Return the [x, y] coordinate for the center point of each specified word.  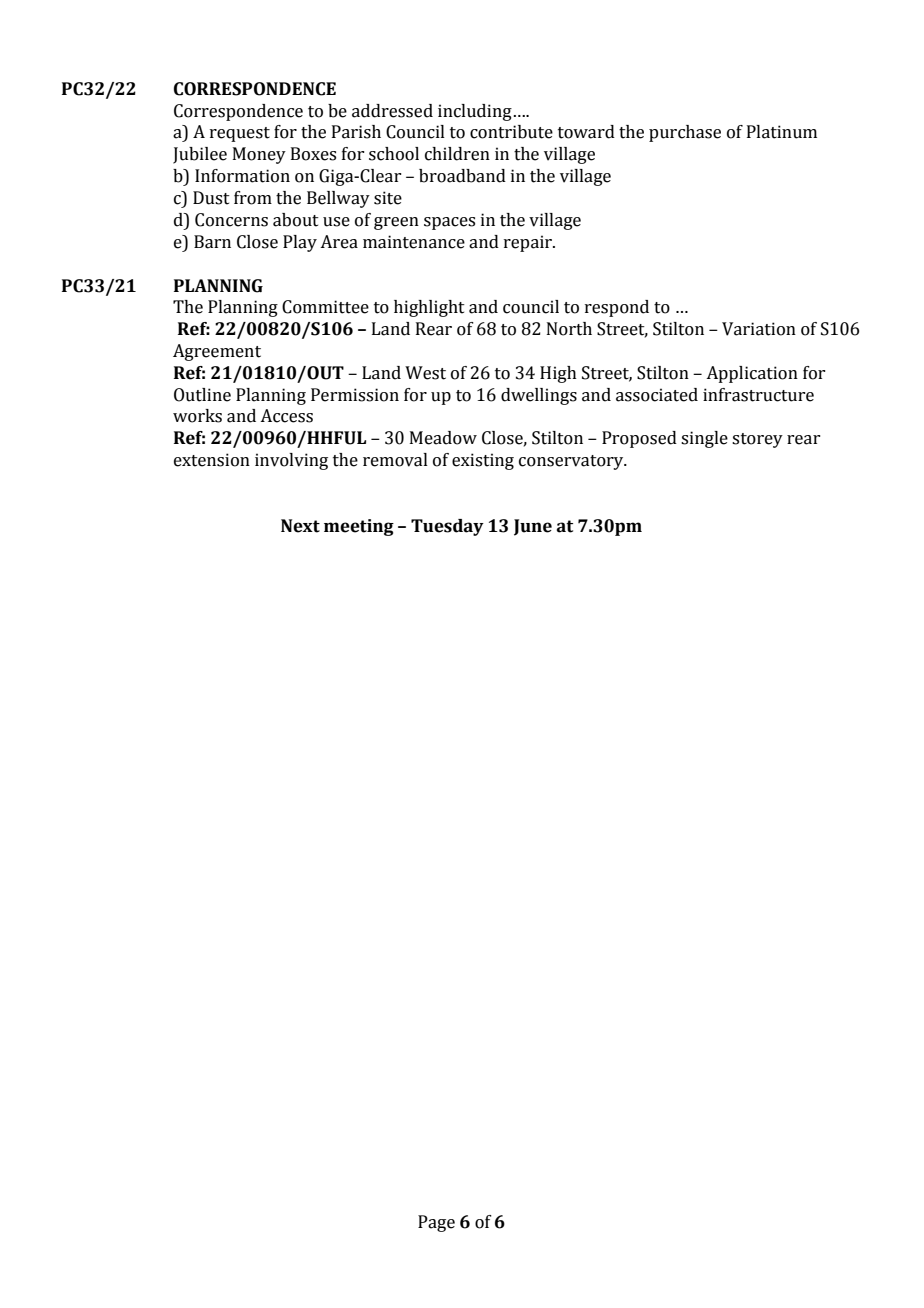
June [533, 527]
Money [259, 155]
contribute [511, 132]
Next [300, 526]
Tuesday [447, 527]
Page [436, 1223]
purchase [685, 133]
